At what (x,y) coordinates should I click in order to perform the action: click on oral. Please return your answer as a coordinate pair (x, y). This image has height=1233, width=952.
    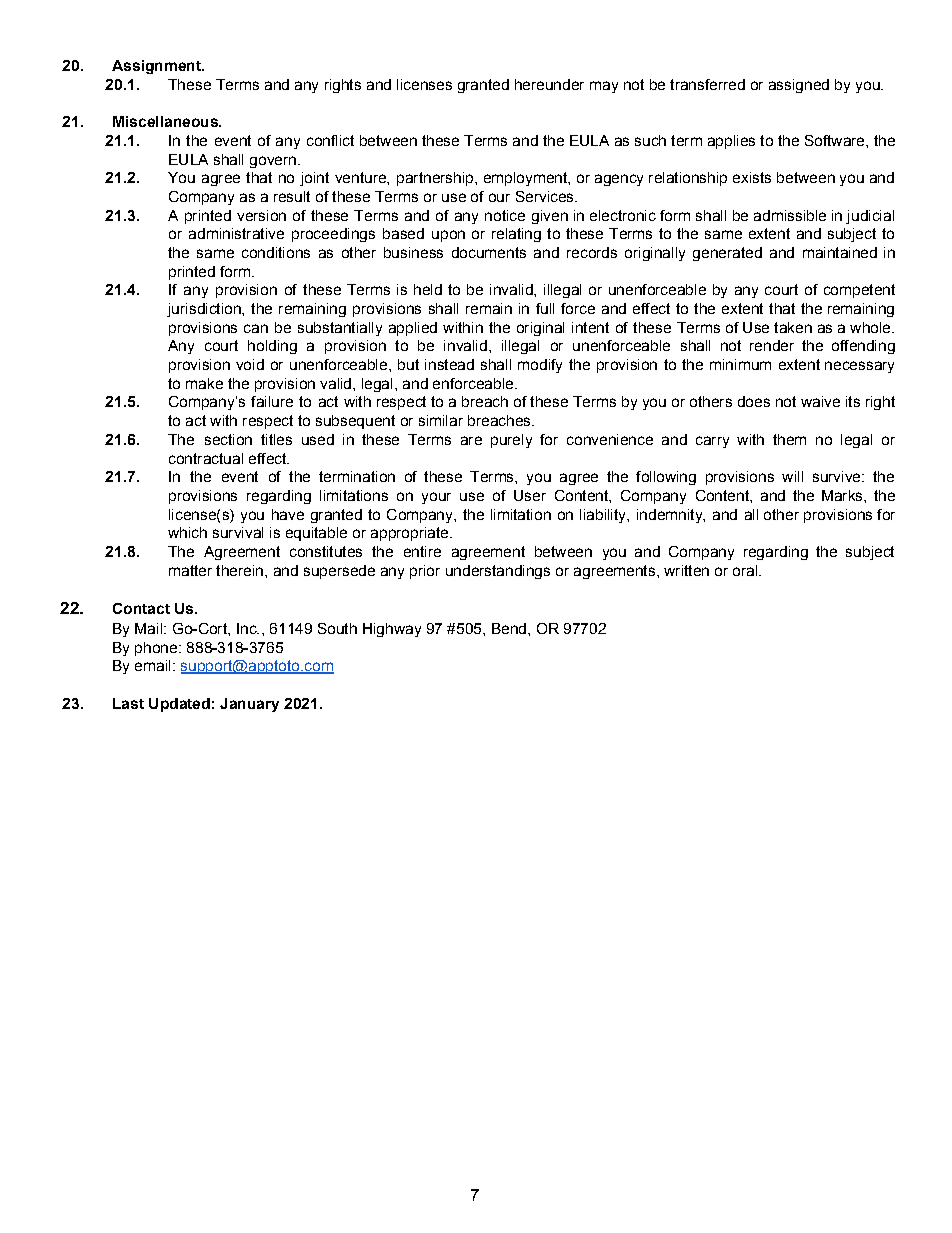
    Looking at the image, I should click on (746, 570).
